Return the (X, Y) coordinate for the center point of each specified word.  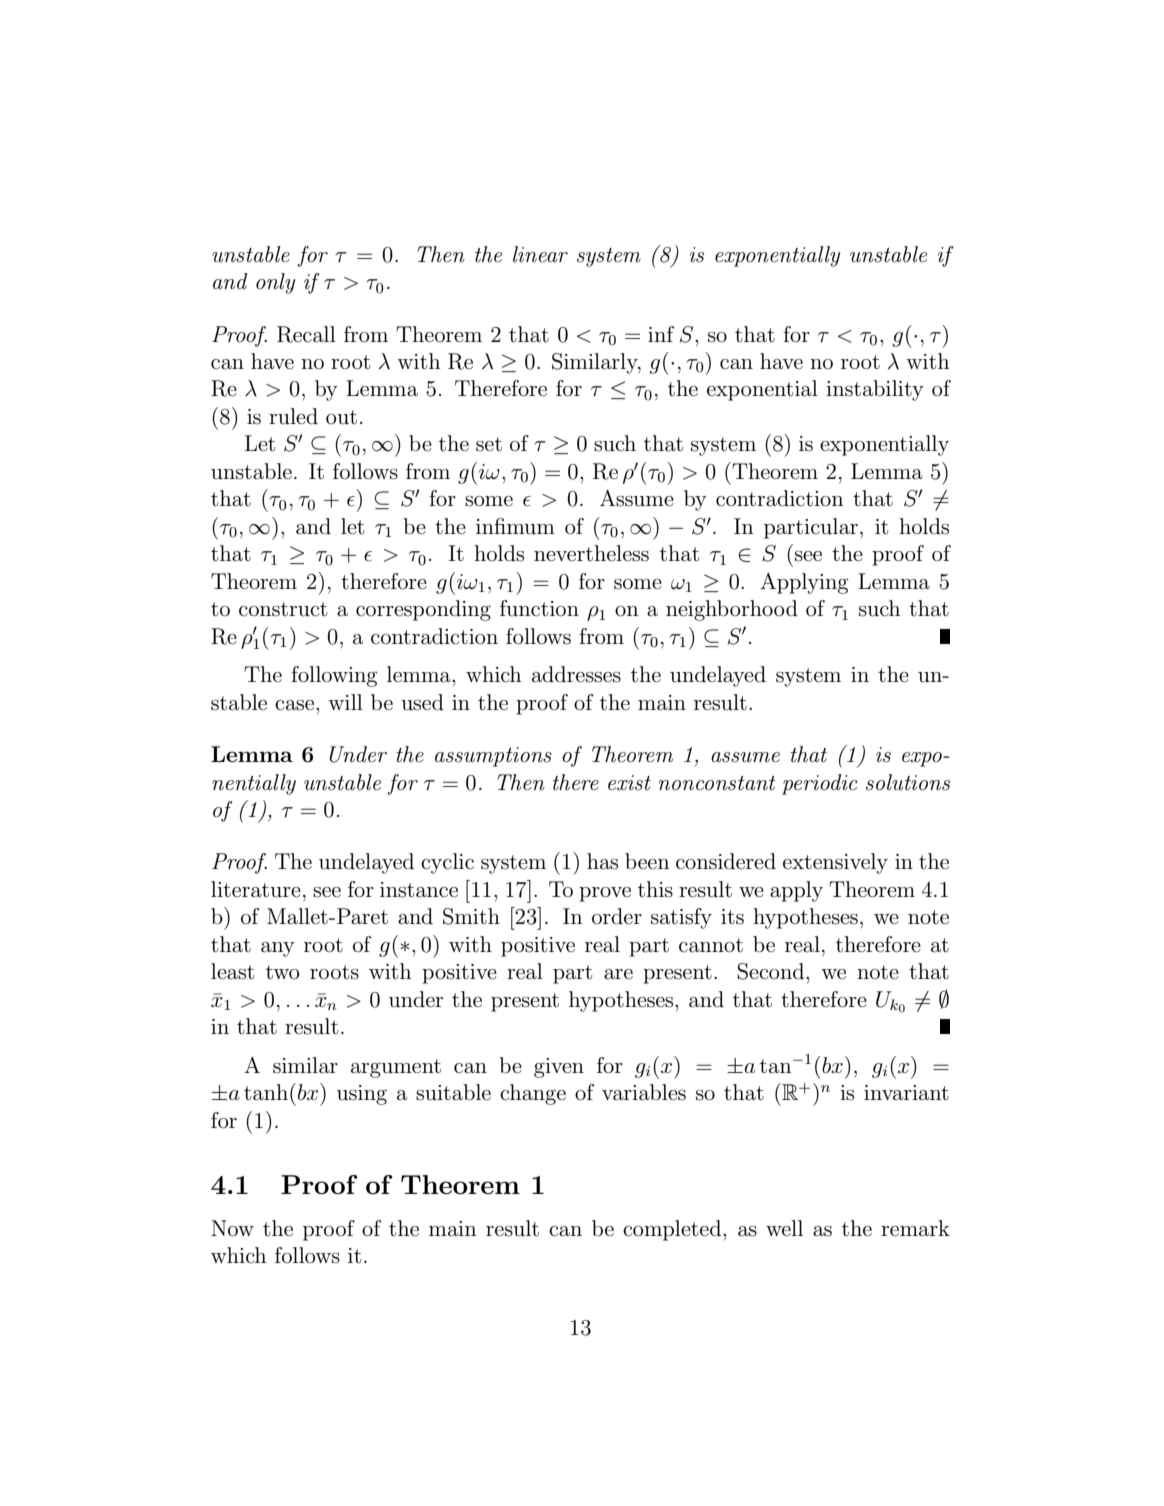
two (282, 972)
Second (772, 971)
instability (875, 390)
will (345, 702)
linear (540, 254)
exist (629, 783)
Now (232, 1228)
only (275, 283)
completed (673, 1230)
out (341, 417)
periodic (820, 784)
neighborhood (732, 610)
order (617, 916)
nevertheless (591, 553)
